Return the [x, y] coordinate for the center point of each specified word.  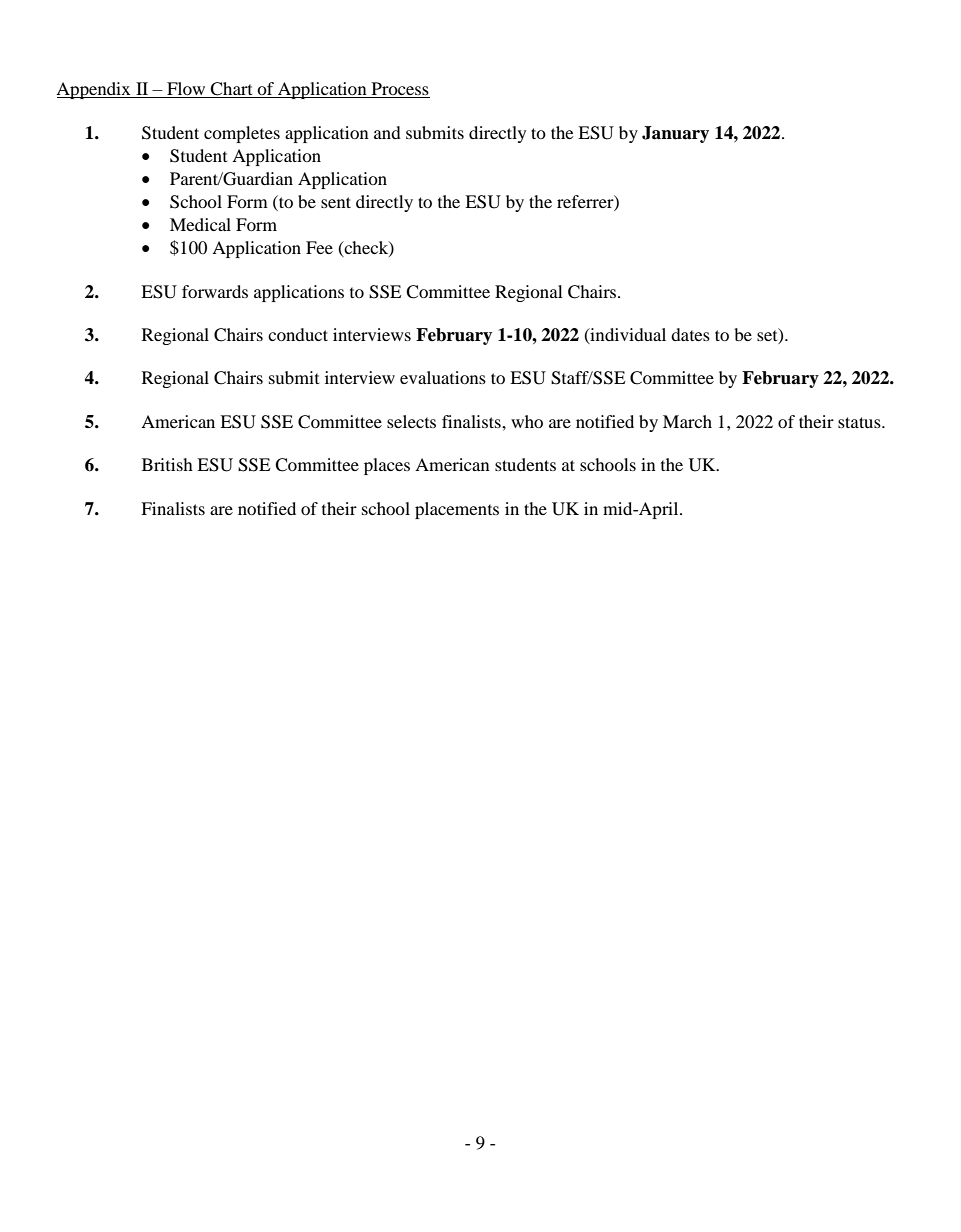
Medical [200, 224]
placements [457, 510]
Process [399, 90]
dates [690, 334]
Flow [186, 90]
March [687, 421]
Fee [319, 247]
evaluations [443, 377]
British [167, 464]
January [675, 134]
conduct [298, 334]
